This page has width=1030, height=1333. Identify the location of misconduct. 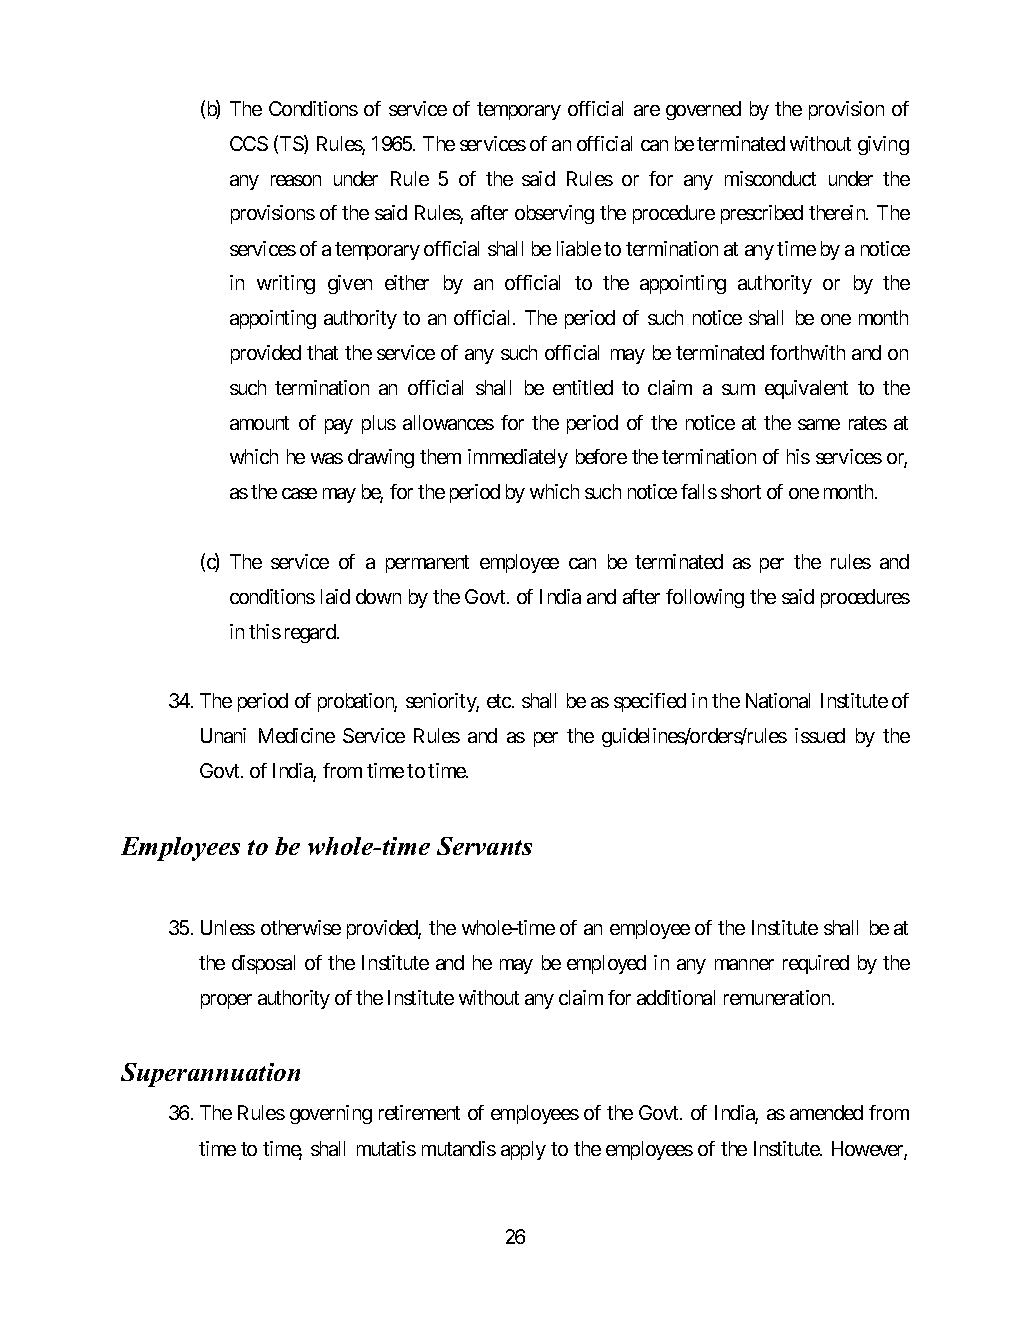
(770, 178).
